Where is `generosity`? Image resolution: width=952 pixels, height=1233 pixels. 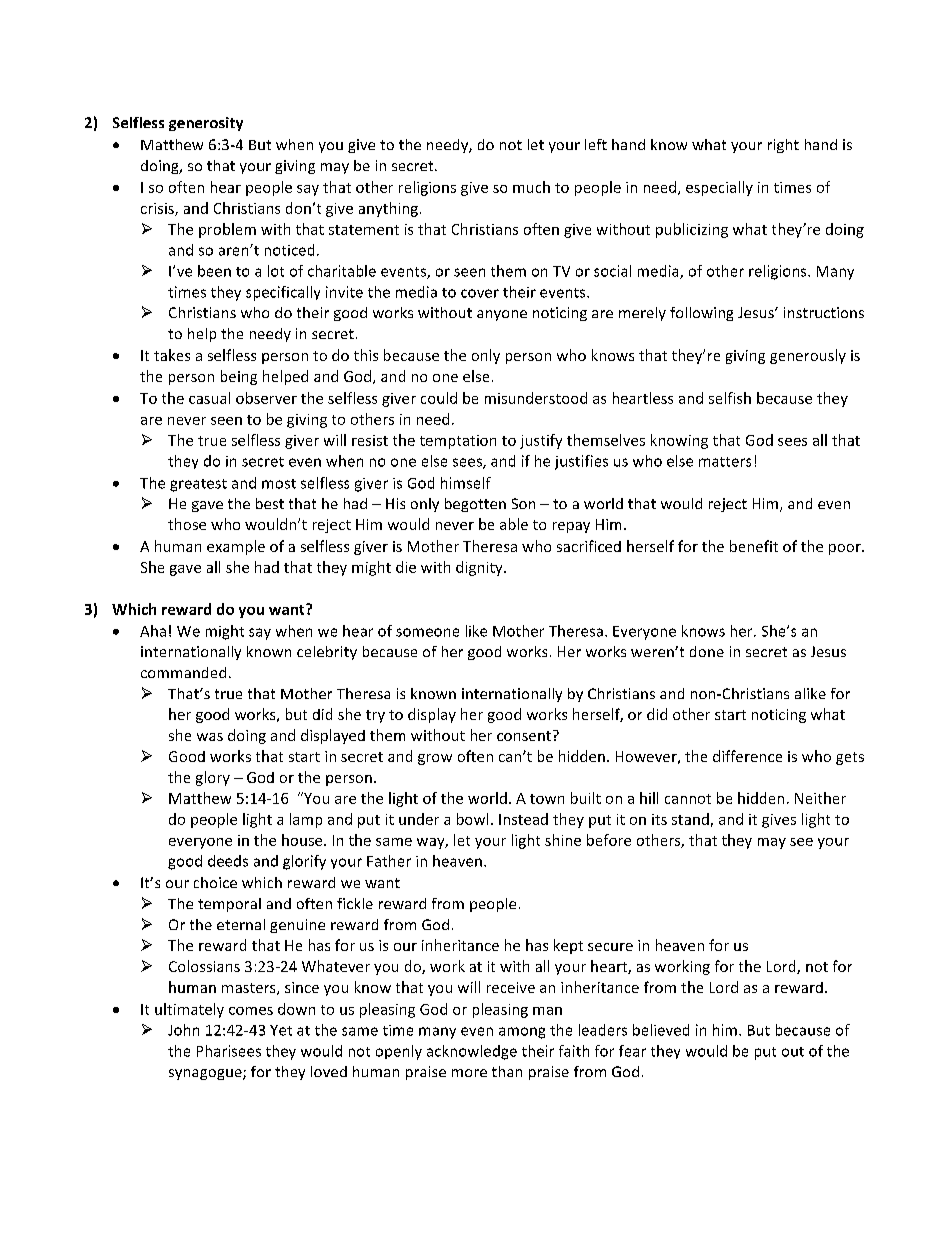
generosity is located at coordinates (206, 124).
